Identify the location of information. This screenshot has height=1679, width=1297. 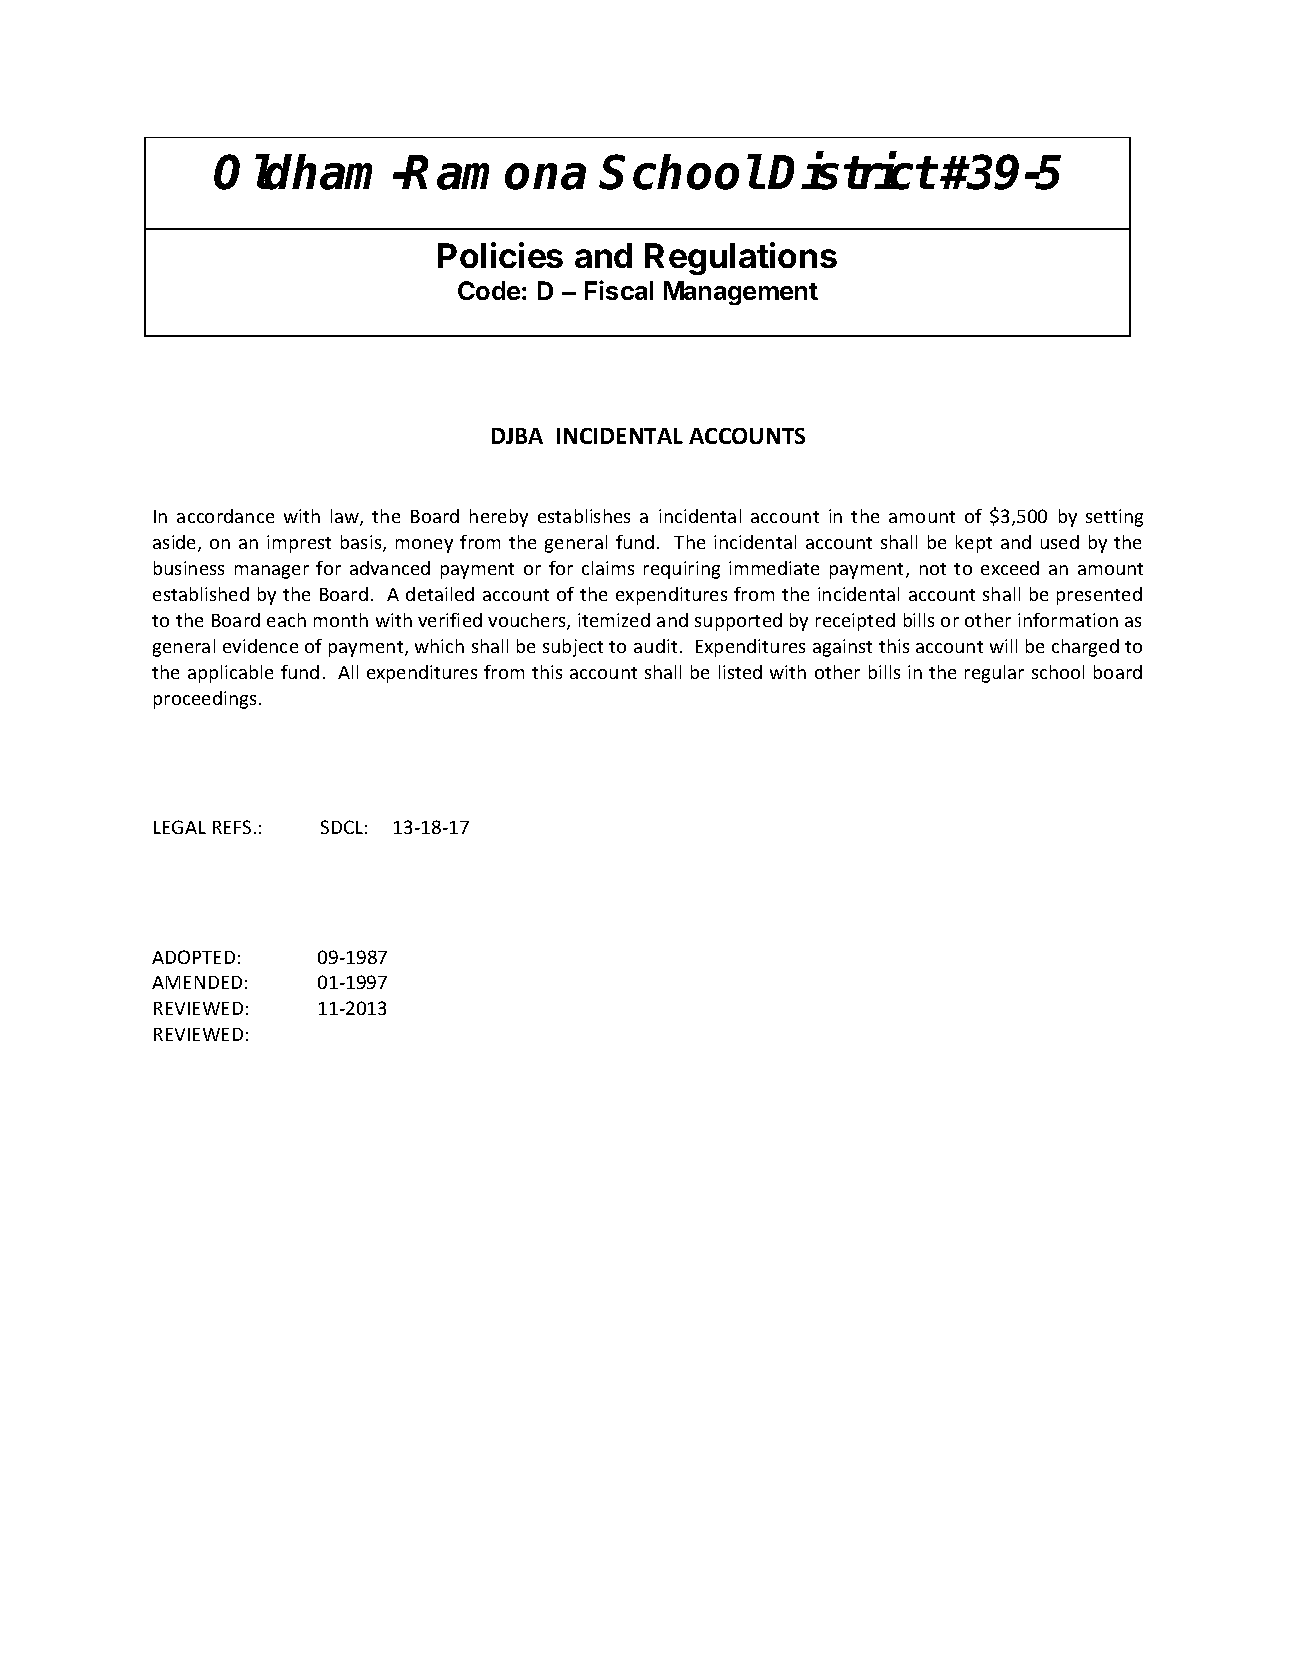
(1068, 620).
